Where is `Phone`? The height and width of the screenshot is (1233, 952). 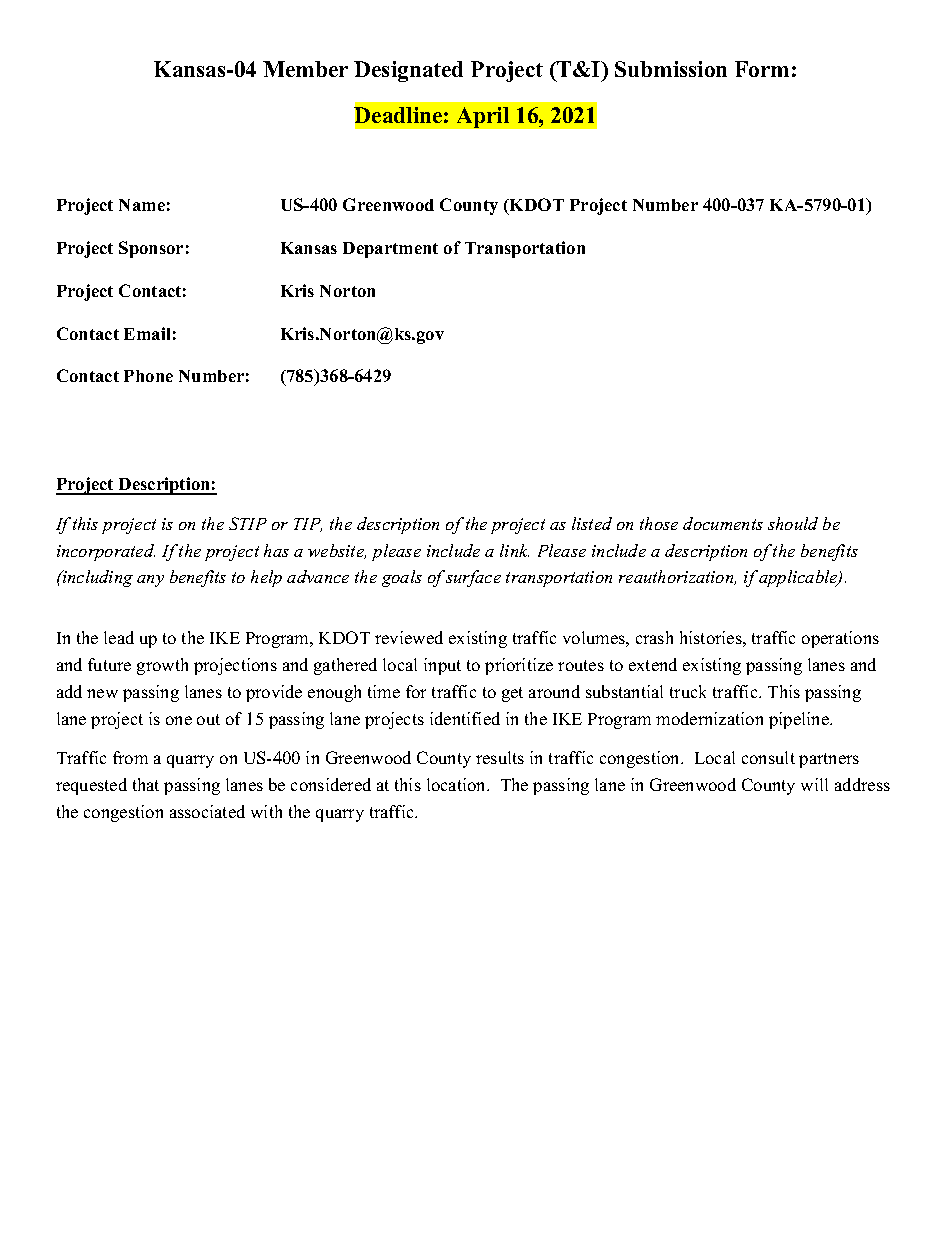 Phone is located at coordinates (148, 376).
